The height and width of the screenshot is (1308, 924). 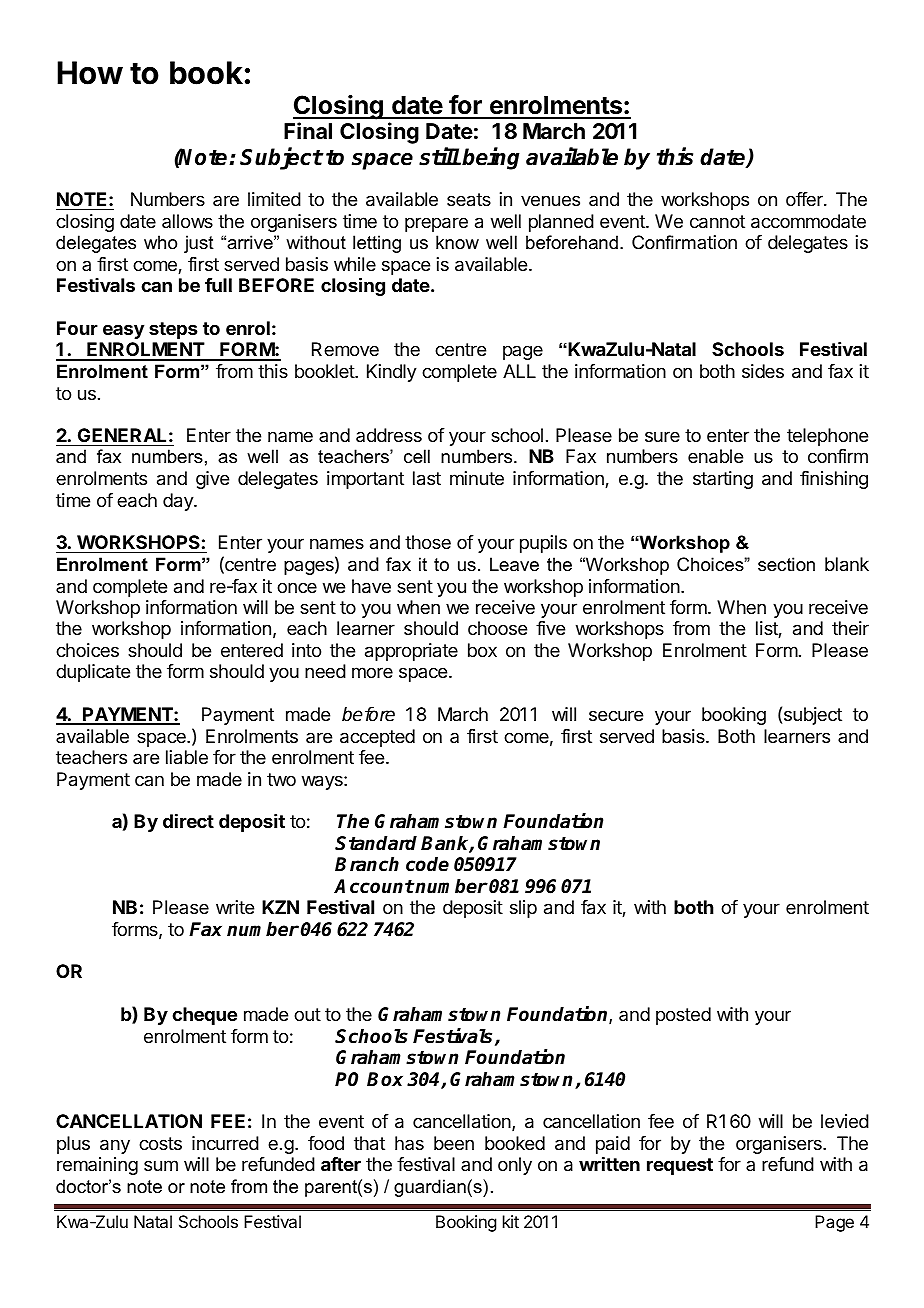 I want to click on choose, so click(x=497, y=628).
